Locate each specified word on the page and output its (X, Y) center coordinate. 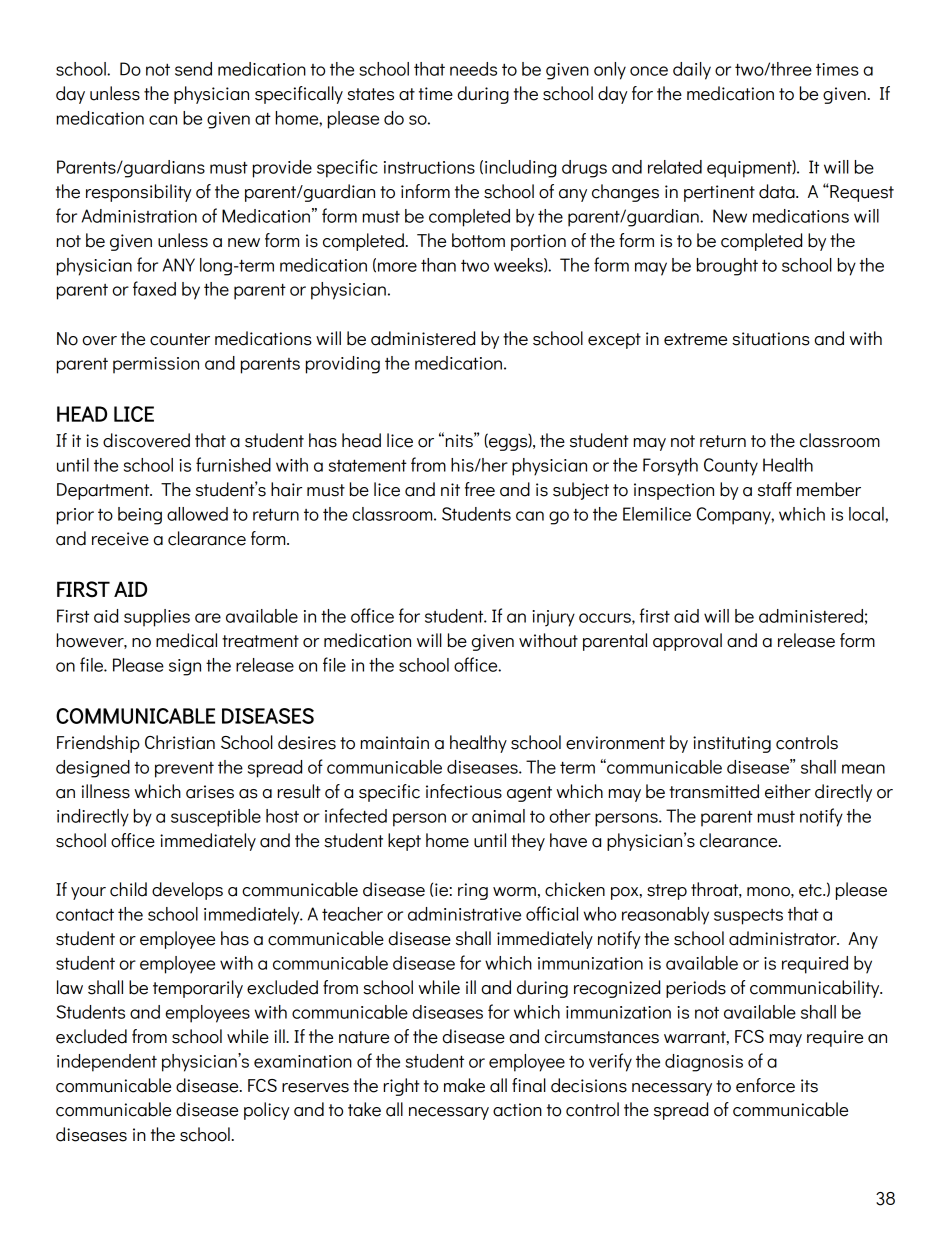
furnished (233, 464)
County (731, 467)
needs (473, 69)
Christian (180, 742)
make (464, 1085)
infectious (464, 791)
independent (107, 1063)
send (193, 69)
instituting (732, 744)
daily (692, 71)
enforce (765, 1085)
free (480, 489)
